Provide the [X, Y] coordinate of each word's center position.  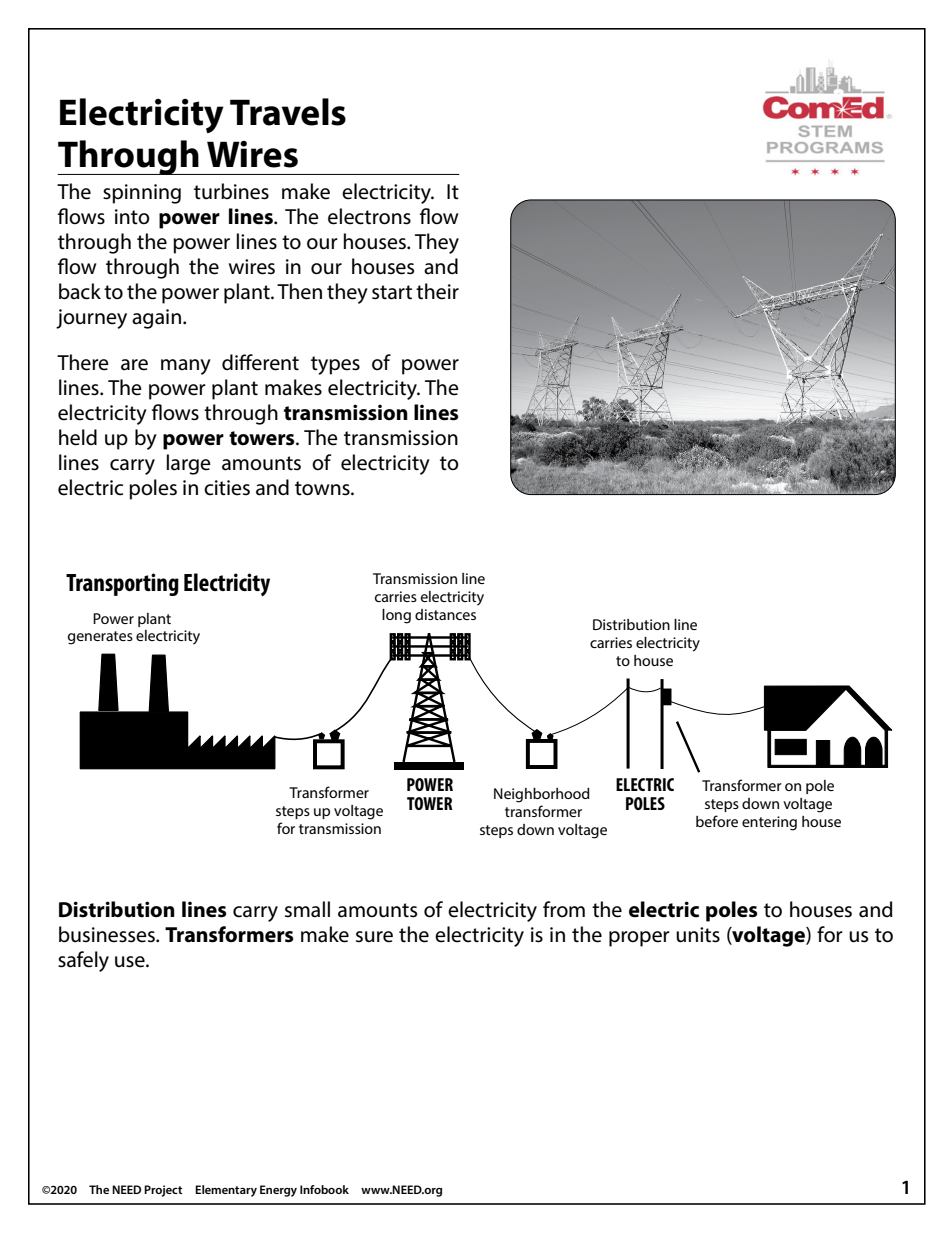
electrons [369, 216]
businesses [108, 934]
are [134, 365]
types [335, 365]
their [437, 291]
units [698, 935]
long [396, 616]
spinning [142, 194]
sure [374, 937]
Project [163, 1191]
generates [100, 638]
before [717, 821]
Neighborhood [542, 795]
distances [445, 614]
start [392, 292]
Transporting [122, 584]
